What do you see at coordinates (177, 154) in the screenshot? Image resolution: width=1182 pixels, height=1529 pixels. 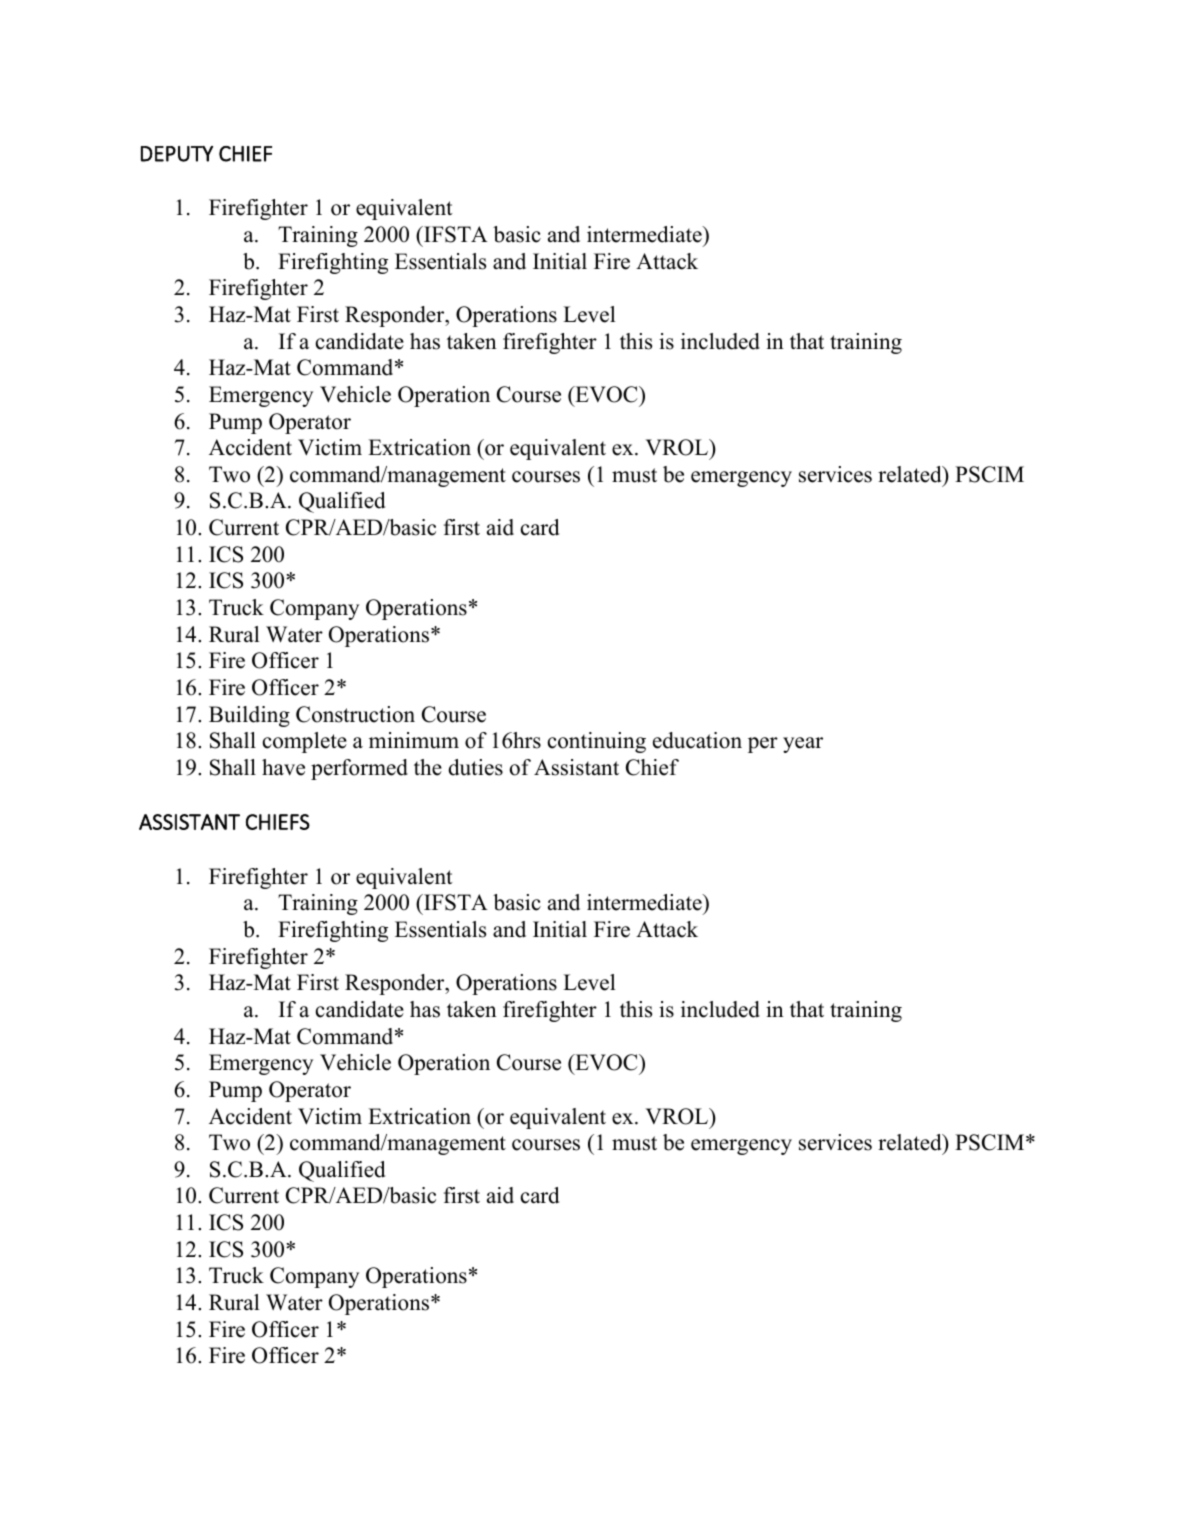 I see `DEPUTY` at bounding box center [177, 154].
